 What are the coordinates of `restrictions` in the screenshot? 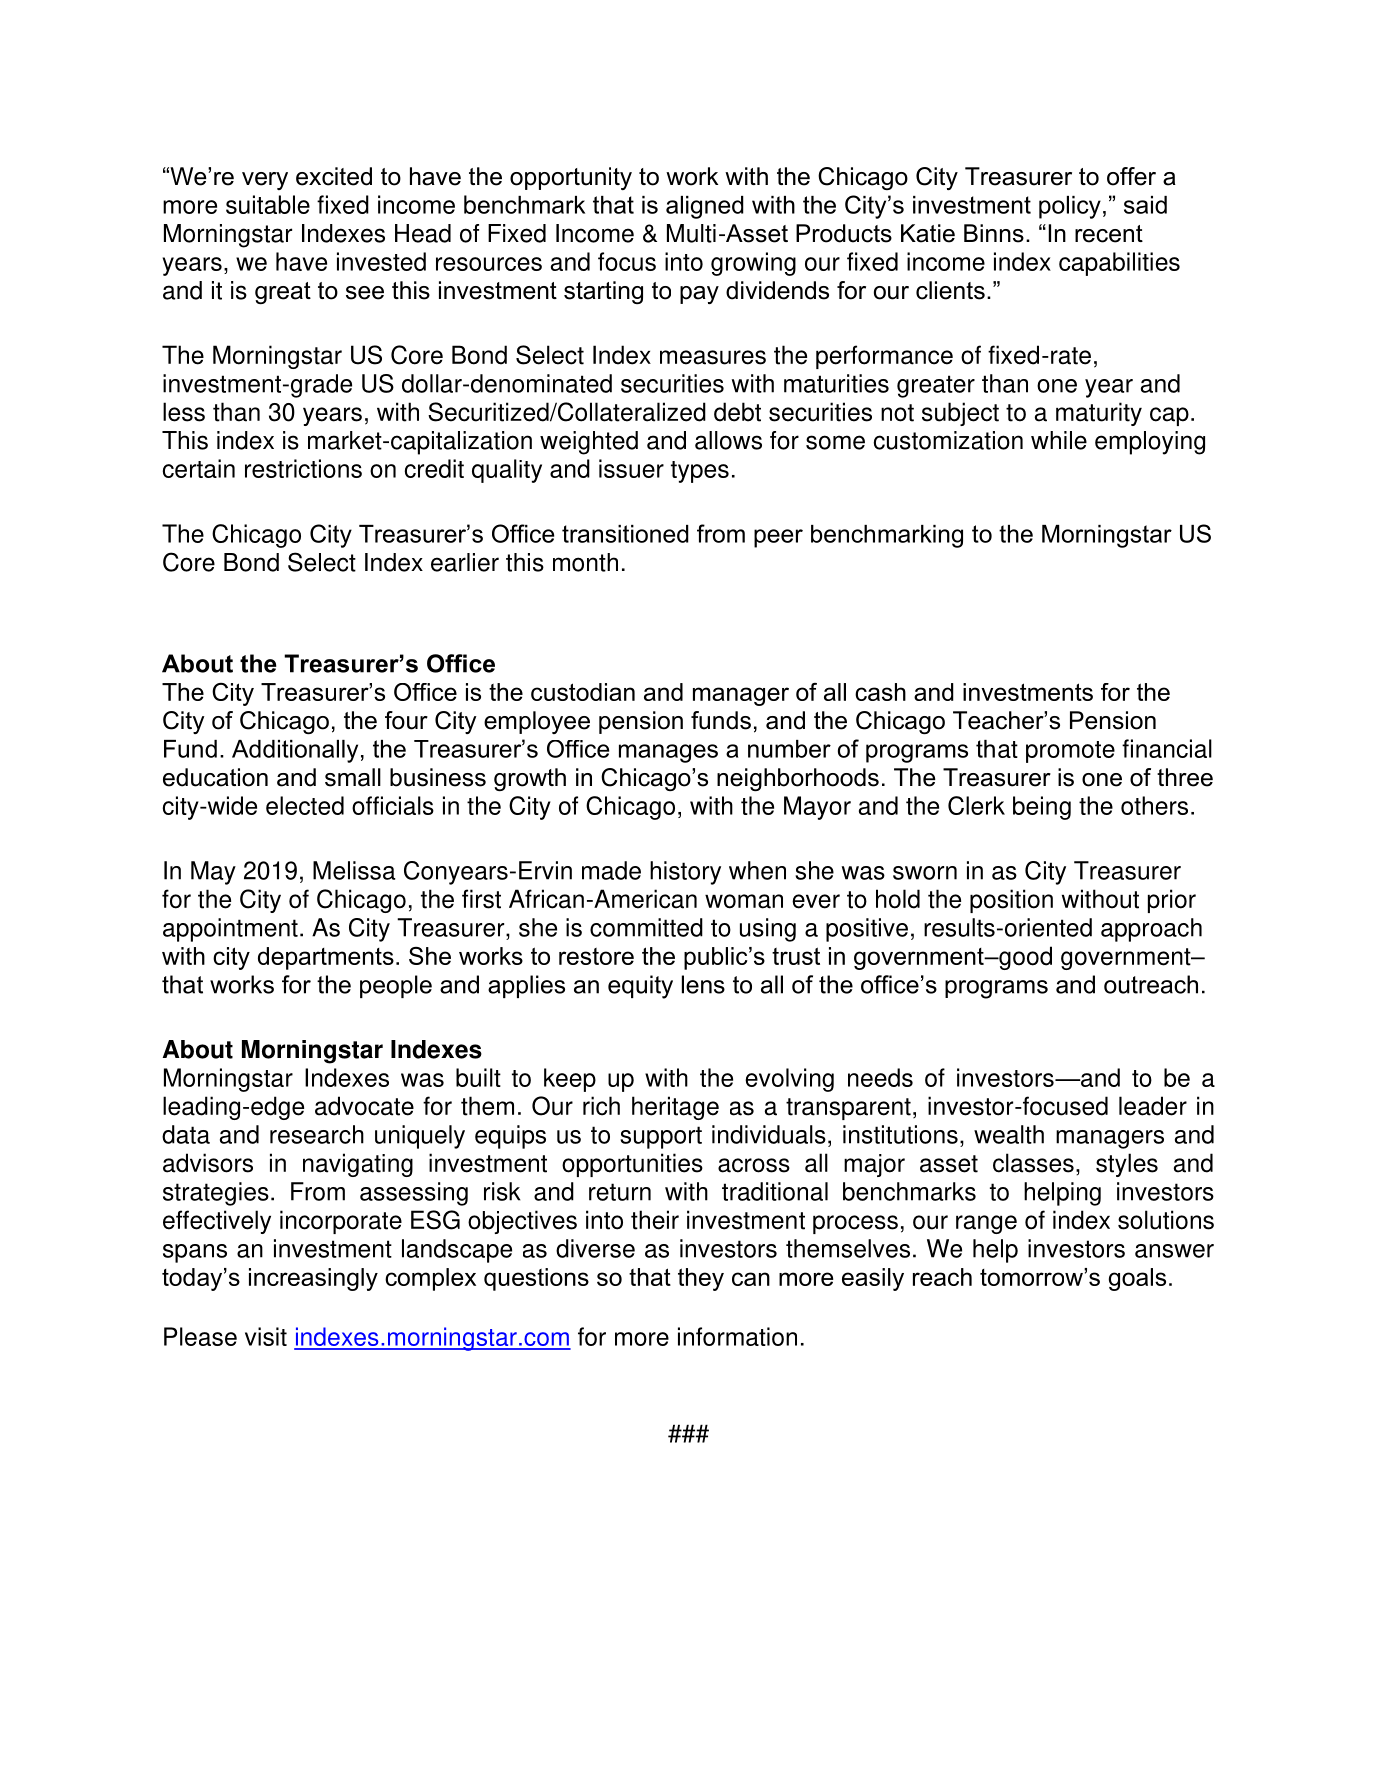 It's located at (303, 468).
